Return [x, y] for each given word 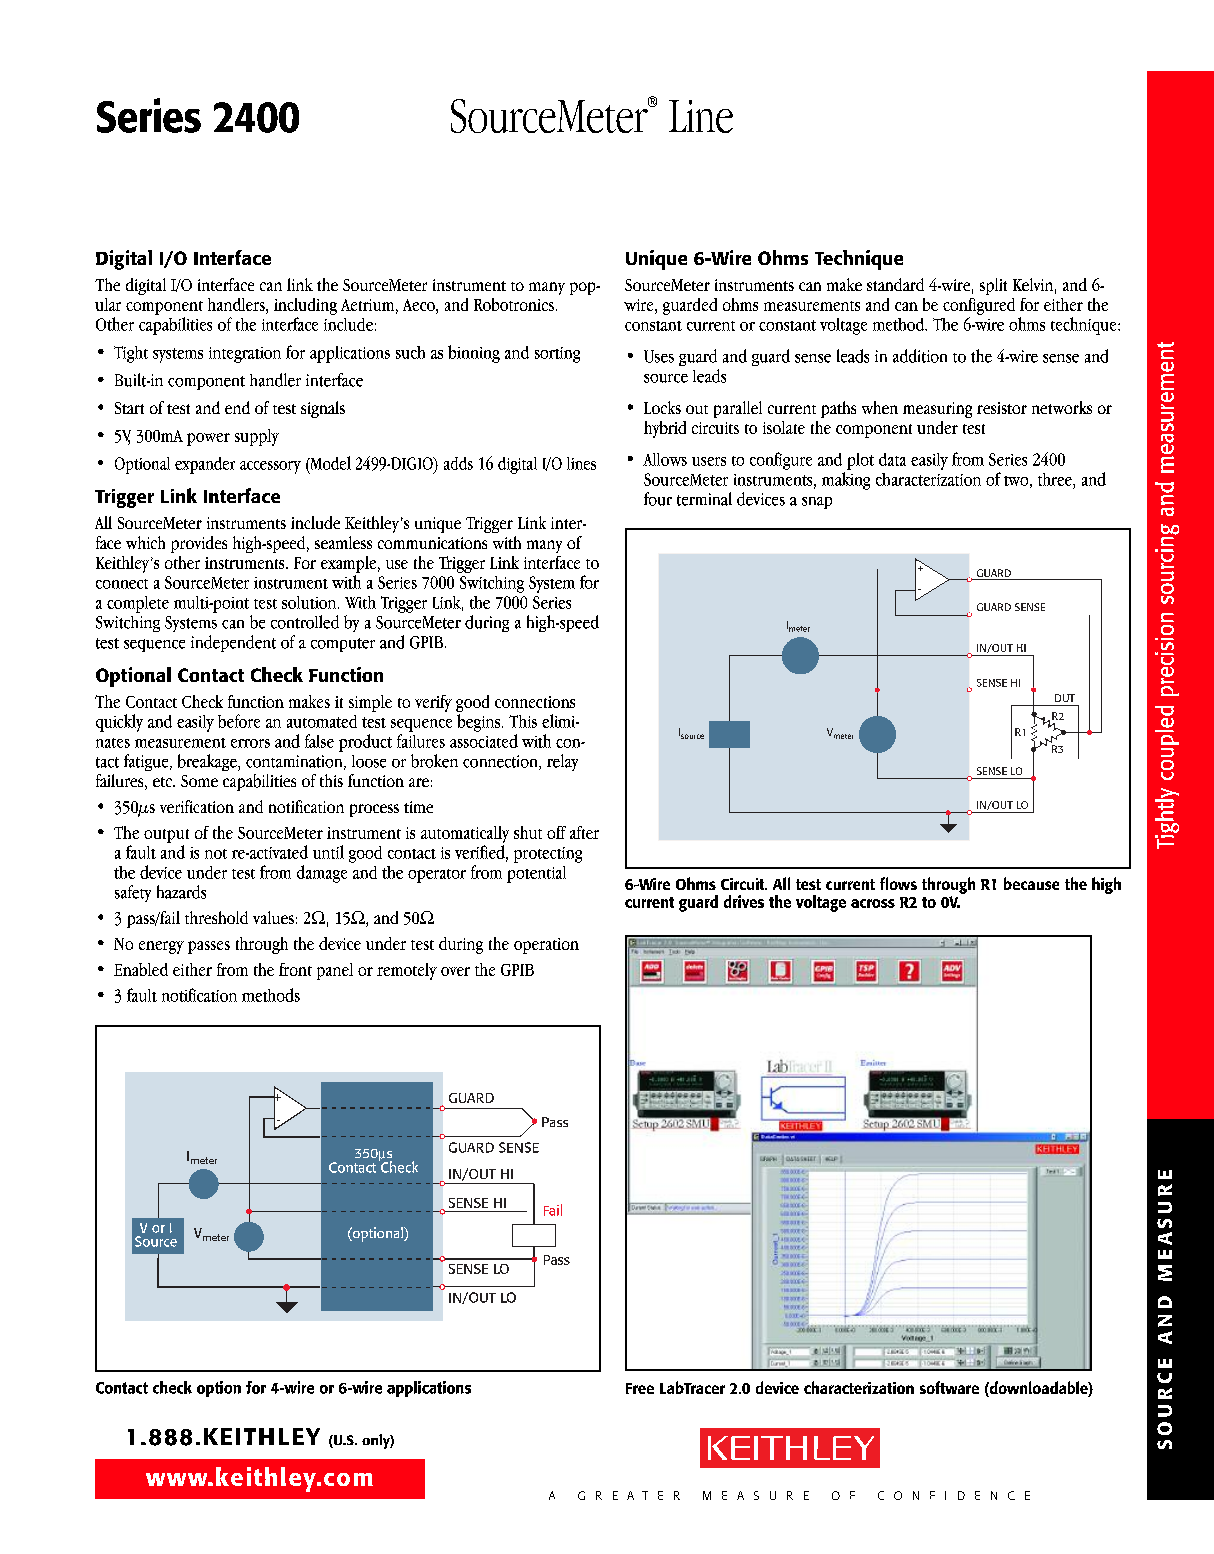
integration [245, 355]
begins [480, 723]
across [873, 903]
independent [233, 643]
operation [546, 946]
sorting [557, 355]
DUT [1065, 698]
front [295, 969]
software [949, 1387]
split [993, 286]
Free [640, 1388]
